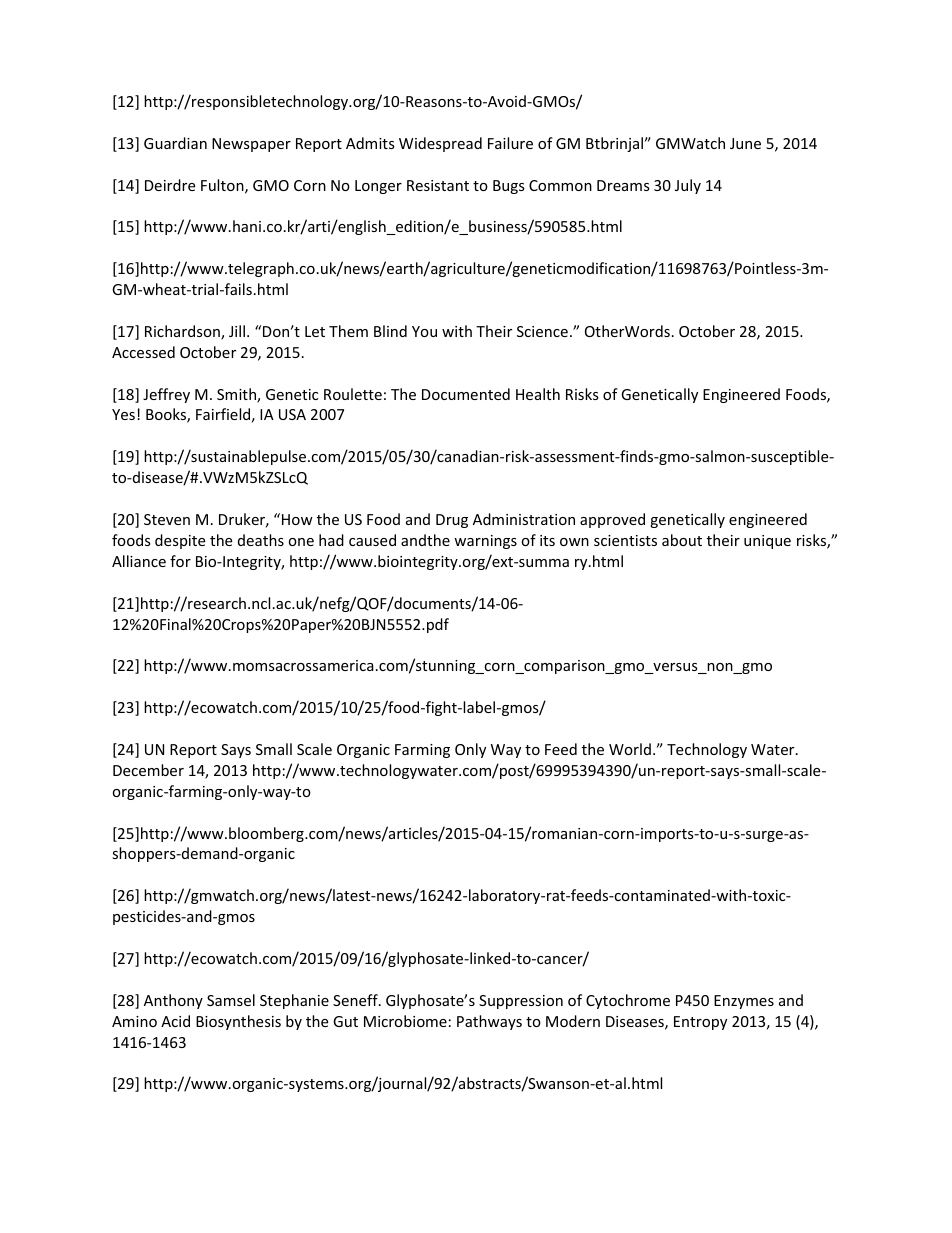  Describe the element at coordinates (438, 185) in the screenshot. I see `Resistant` at that location.
